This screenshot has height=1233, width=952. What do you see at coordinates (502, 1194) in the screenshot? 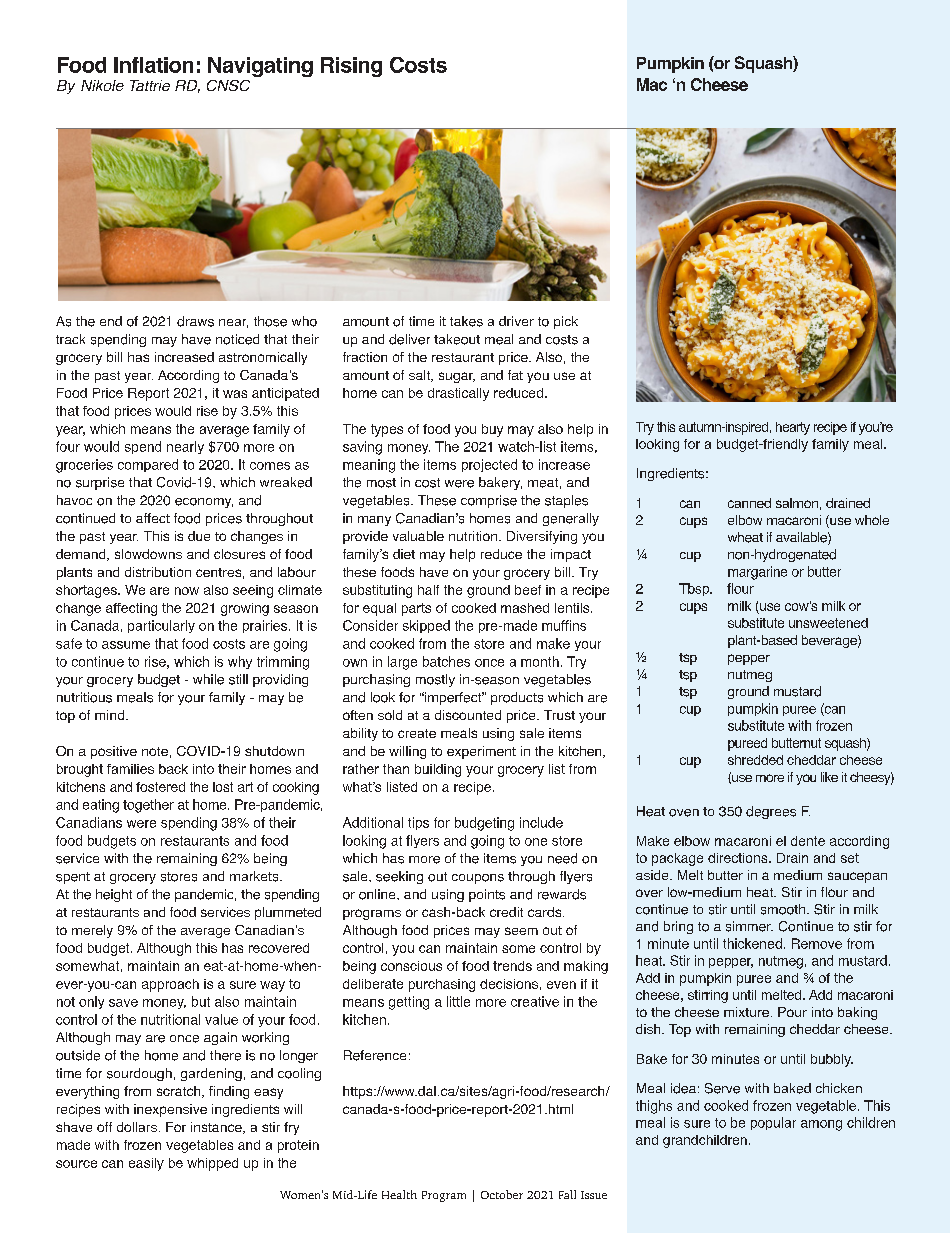
I see `October` at bounding box center [502, 1194].
